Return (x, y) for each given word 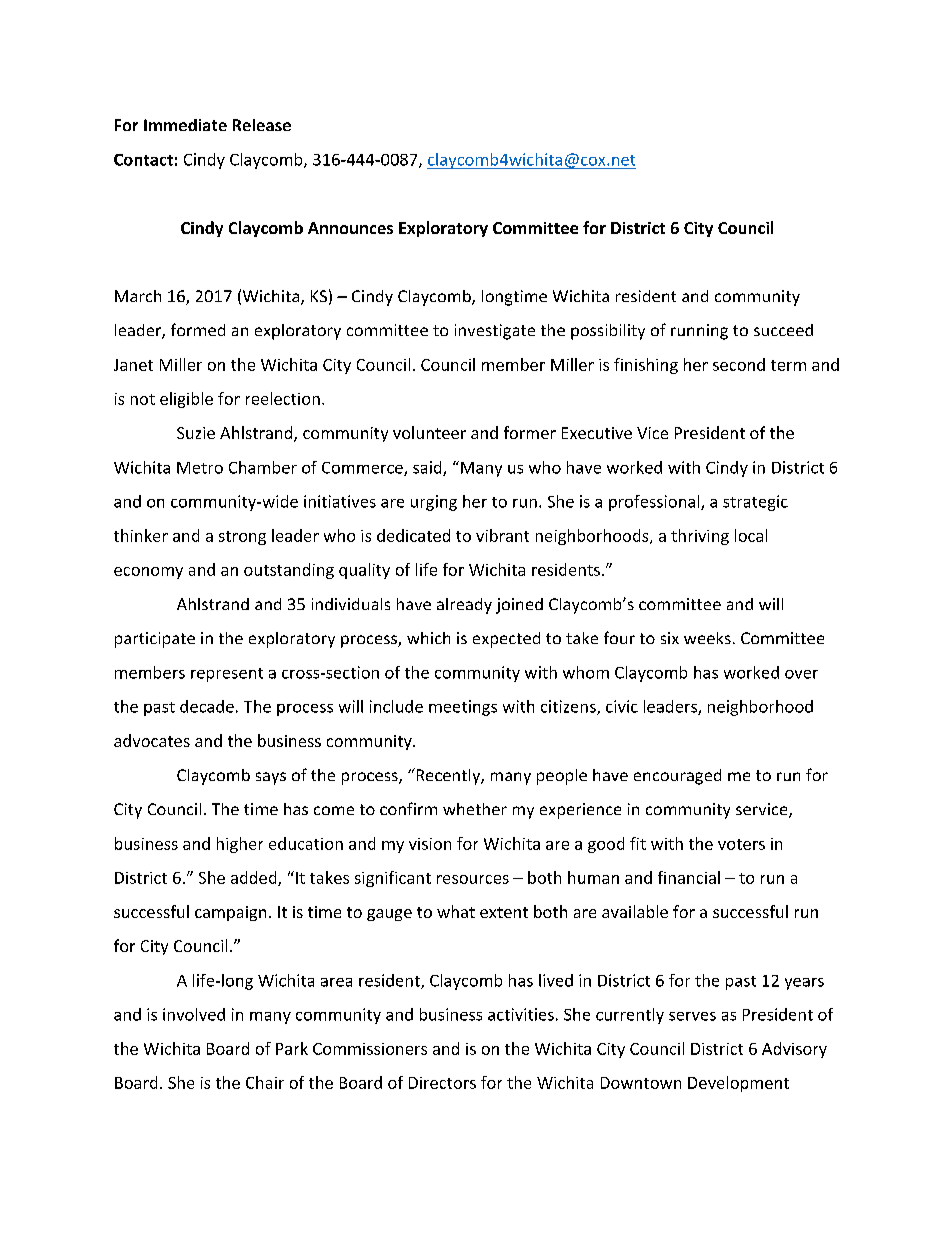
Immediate (185, 125)
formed (198, 329)
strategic (755, 503)
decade (207, 706)
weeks (707, 638)
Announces (350, 228)
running (699, 332)
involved (194, 1014)
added (255, 878)
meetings (463, 708)
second (739, 364)
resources (473, 879)
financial (689, 877)
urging (434, 503)
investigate (495, 332)
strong (242, 538)
